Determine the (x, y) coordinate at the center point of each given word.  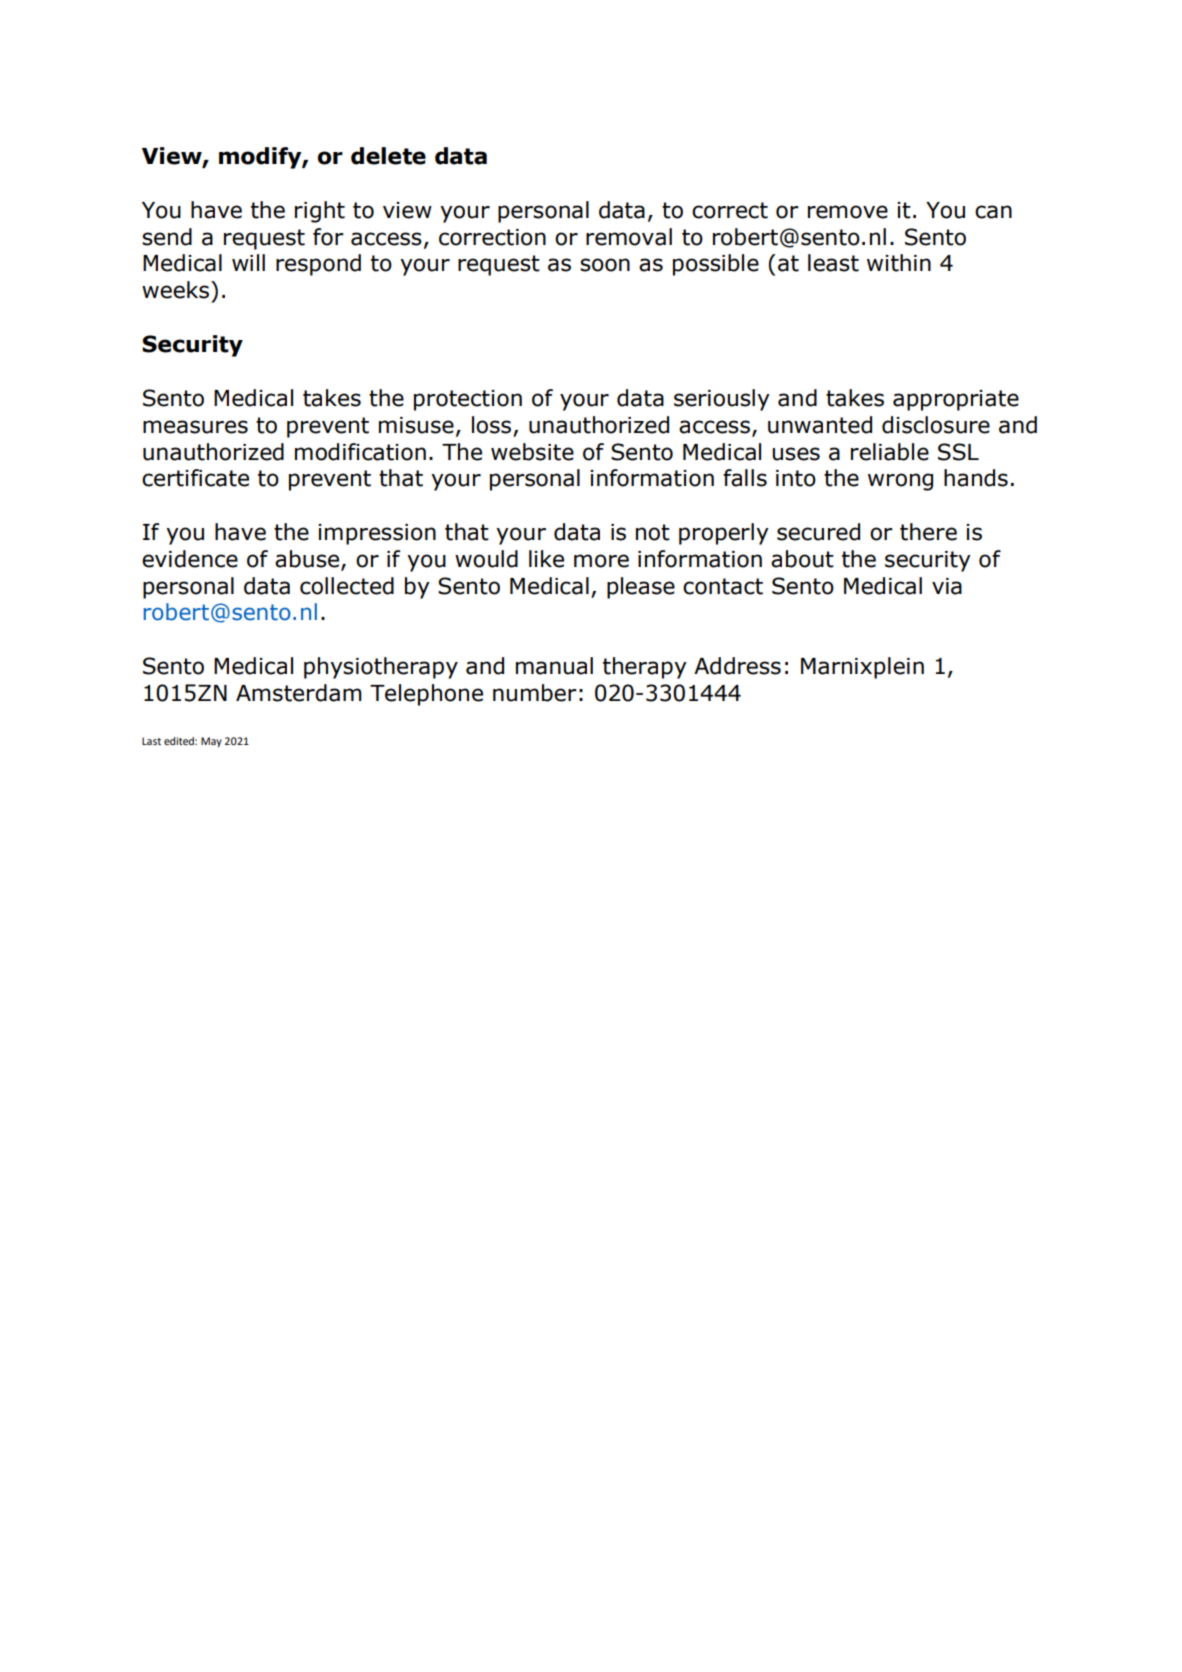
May (211, 742)
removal (629, 237)
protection (468, 400)
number (535, 693)
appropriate (956, 400)
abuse (308, 560)
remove (848, 212)
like (546, 559)
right (320, 212)
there (928, 532)
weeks (175, 290)
